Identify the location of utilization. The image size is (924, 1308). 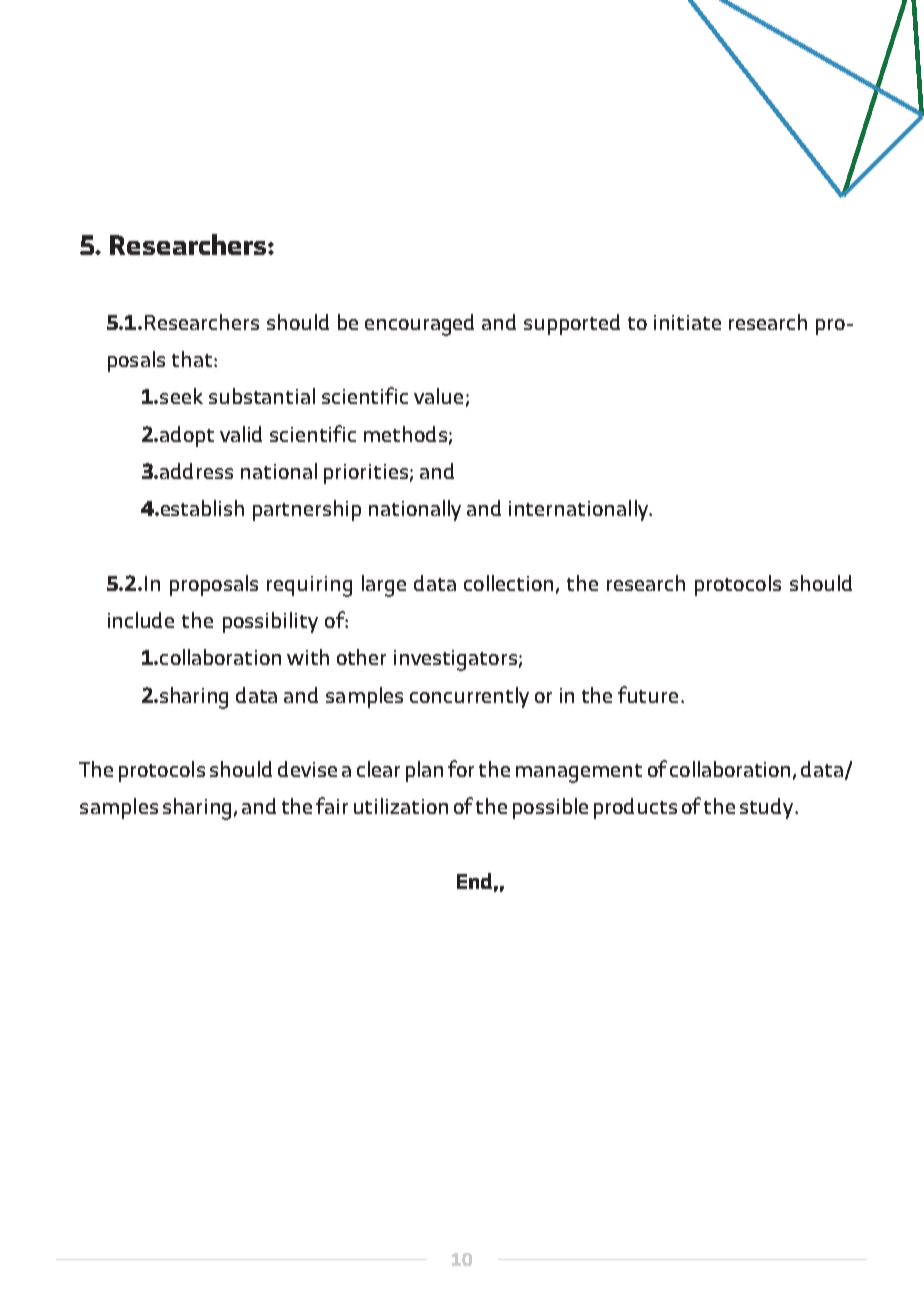
(401, 806).
